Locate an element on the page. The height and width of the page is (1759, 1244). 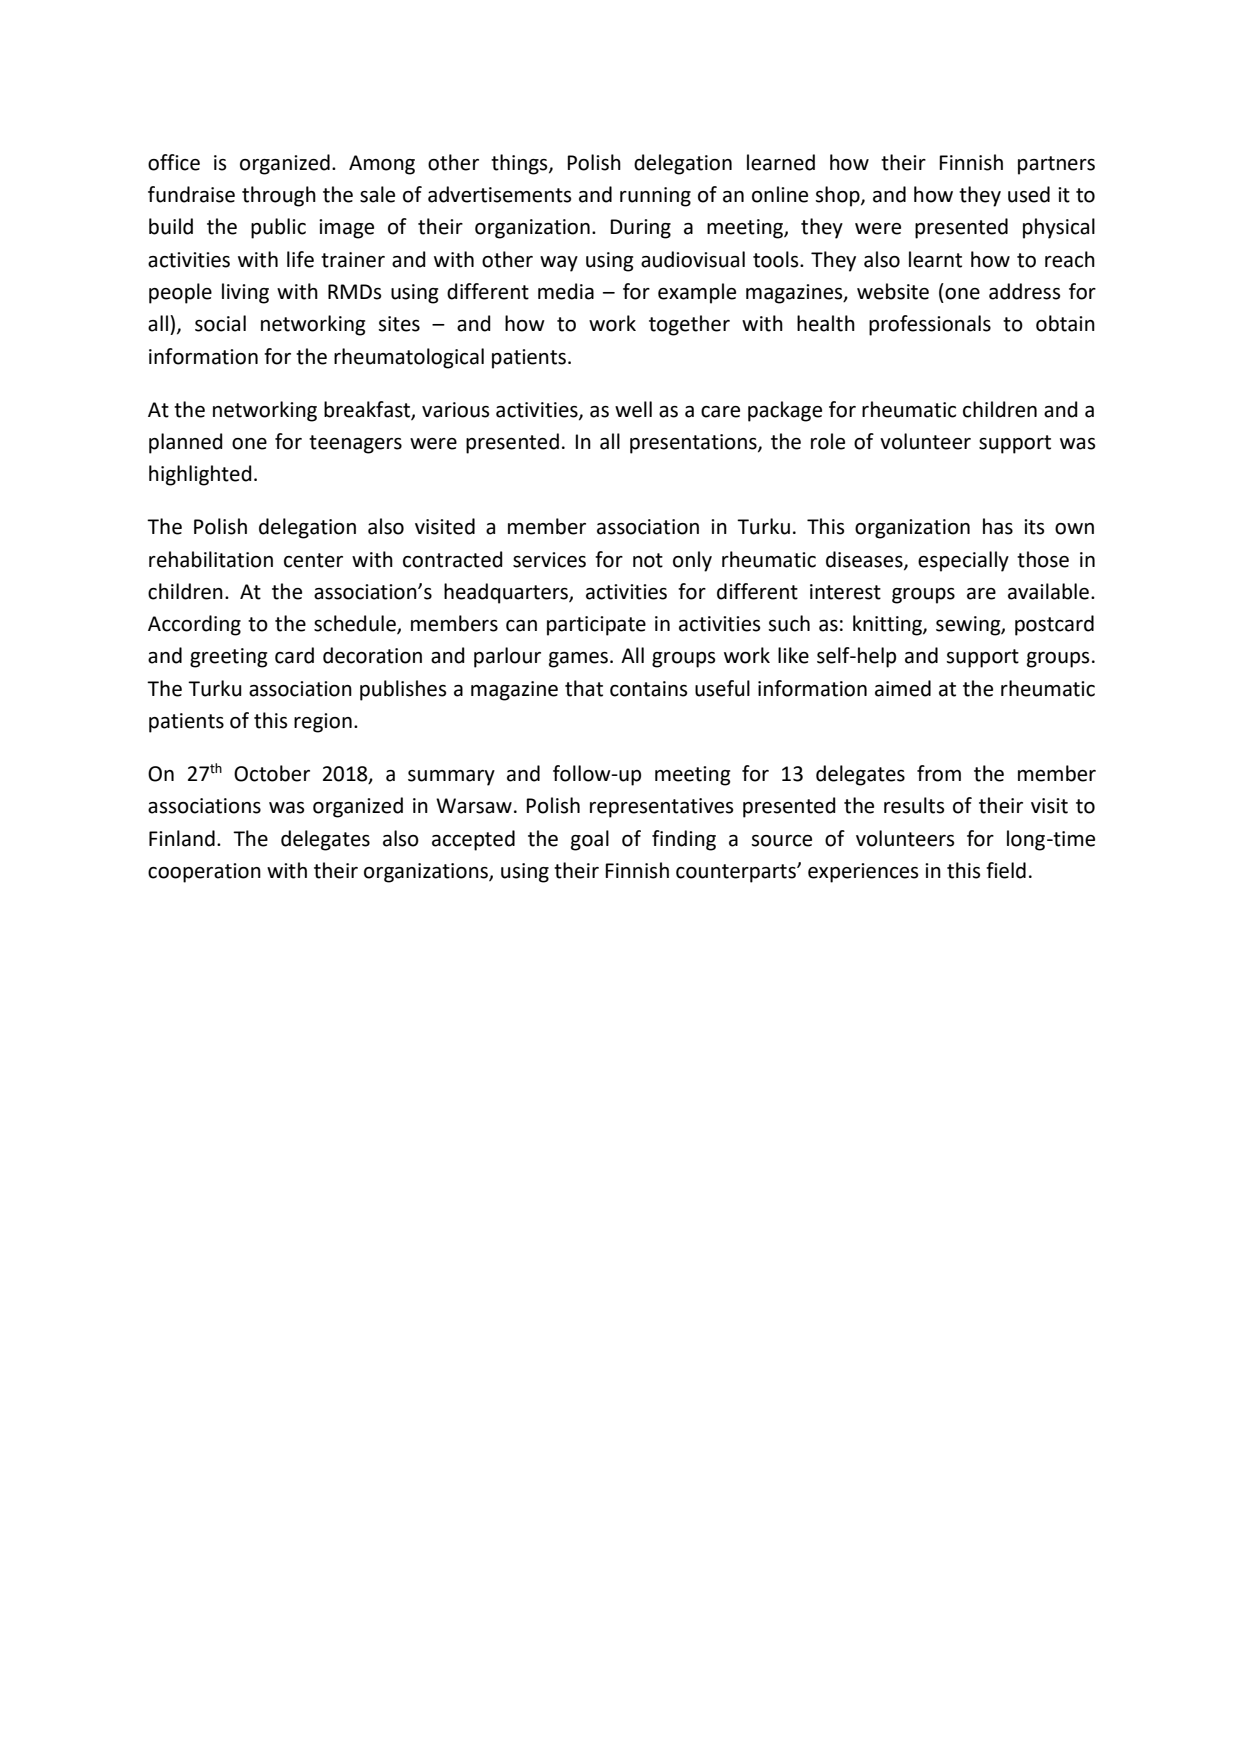
role is located at coordinates (828, 441).
